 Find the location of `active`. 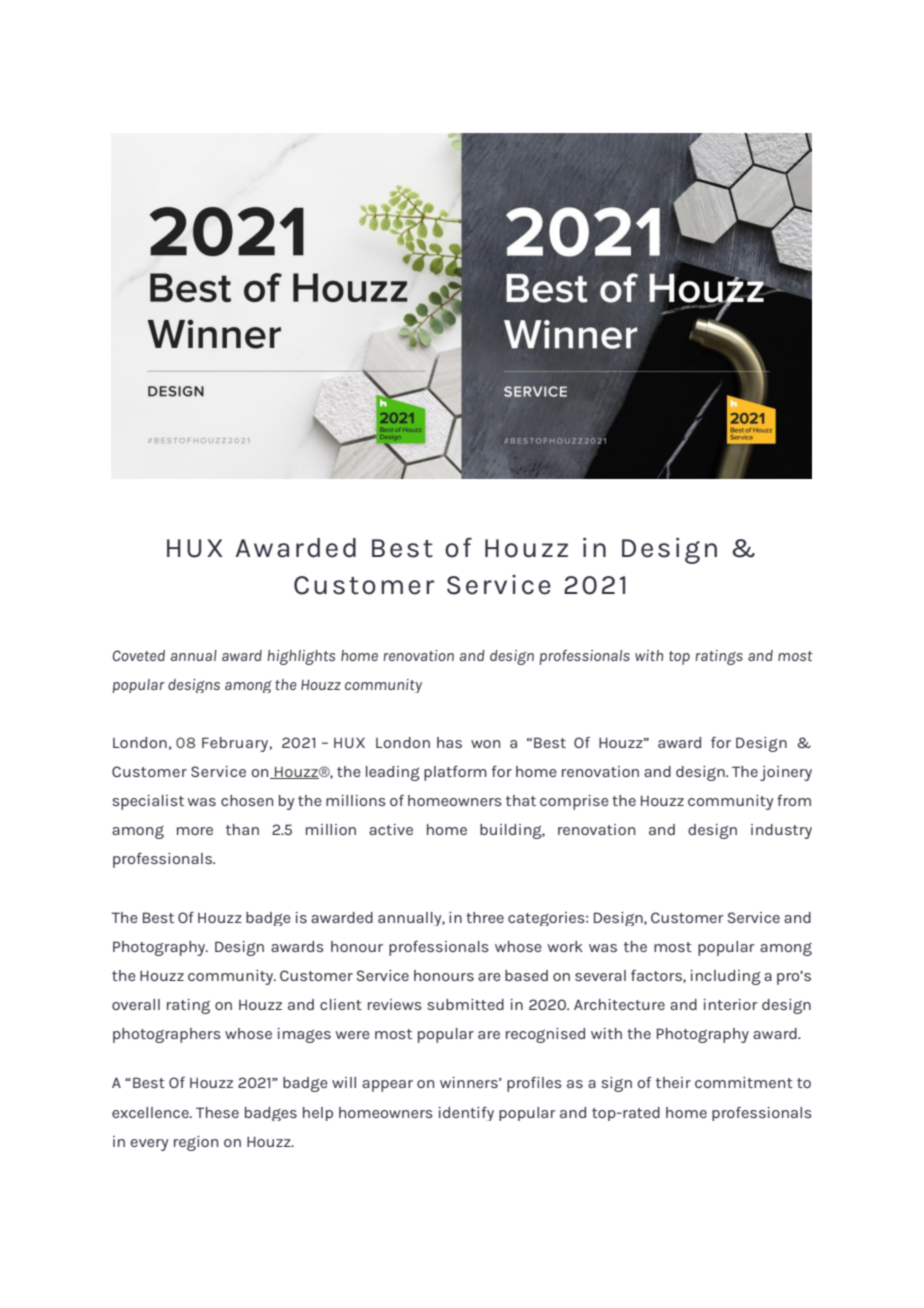

active is located at coordinates (391, 829).
